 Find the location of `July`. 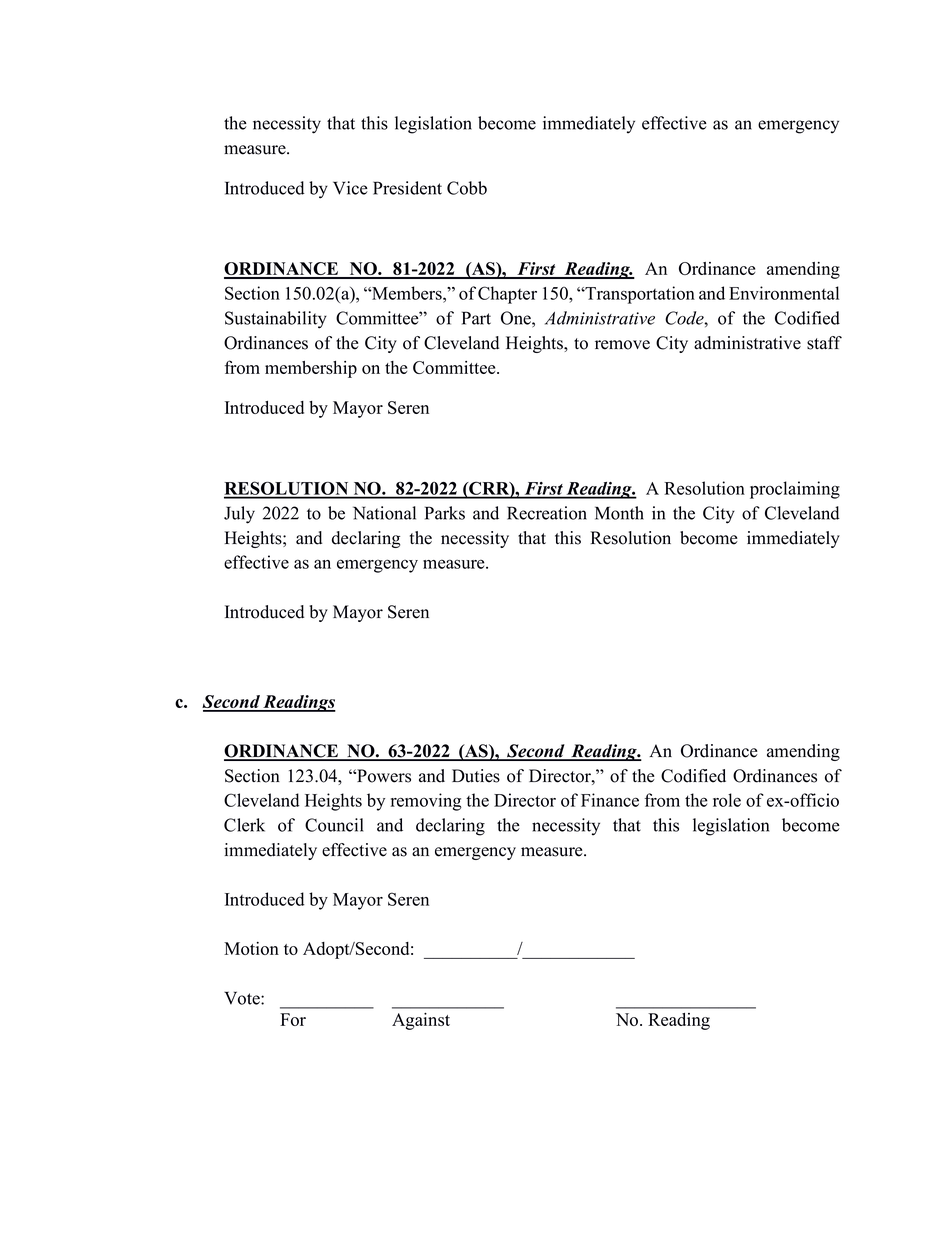

July is located at coordinates (239, 515).
